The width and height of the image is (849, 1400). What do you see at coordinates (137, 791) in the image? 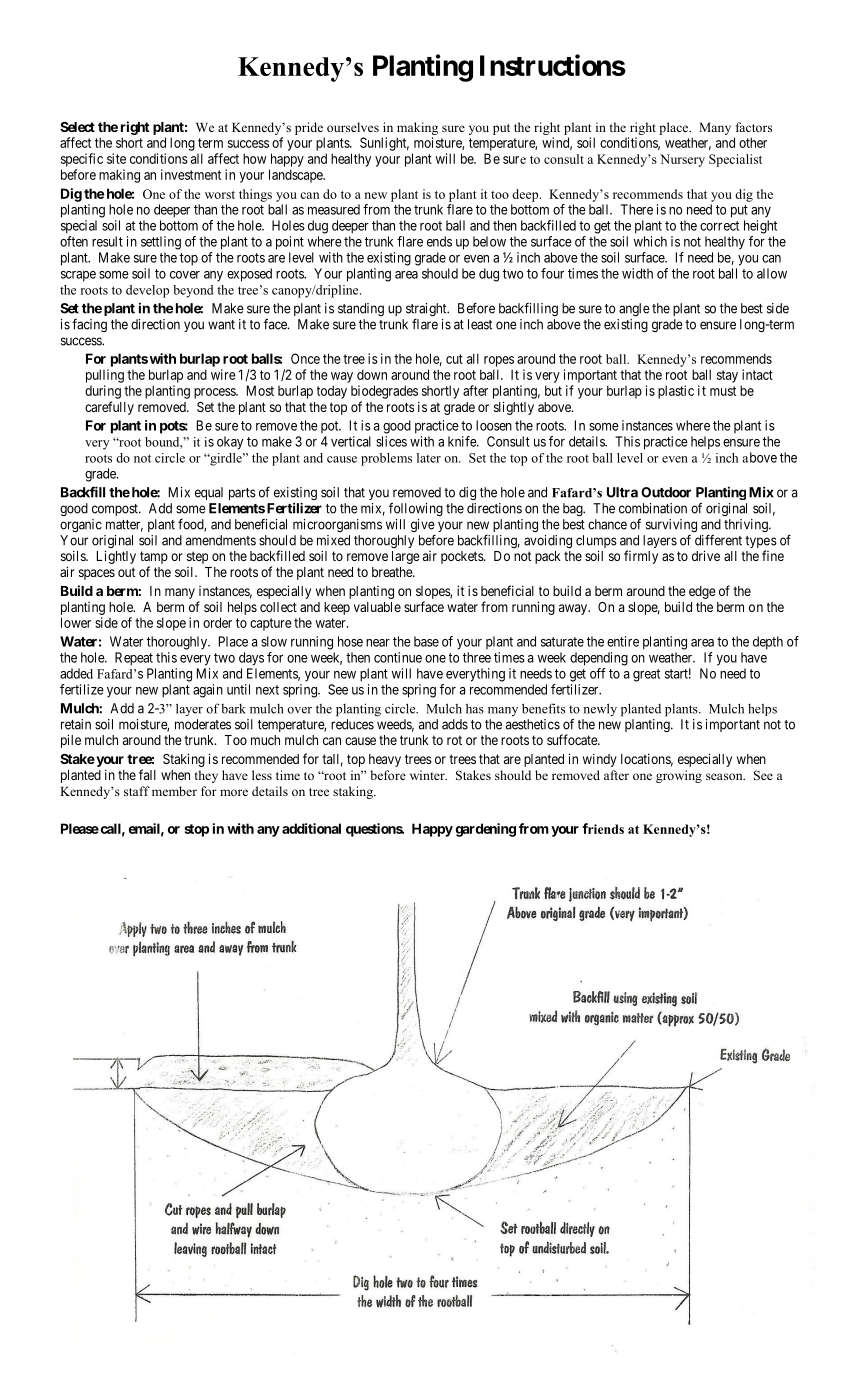
I see `staff` at bounding box center [137, 791].
